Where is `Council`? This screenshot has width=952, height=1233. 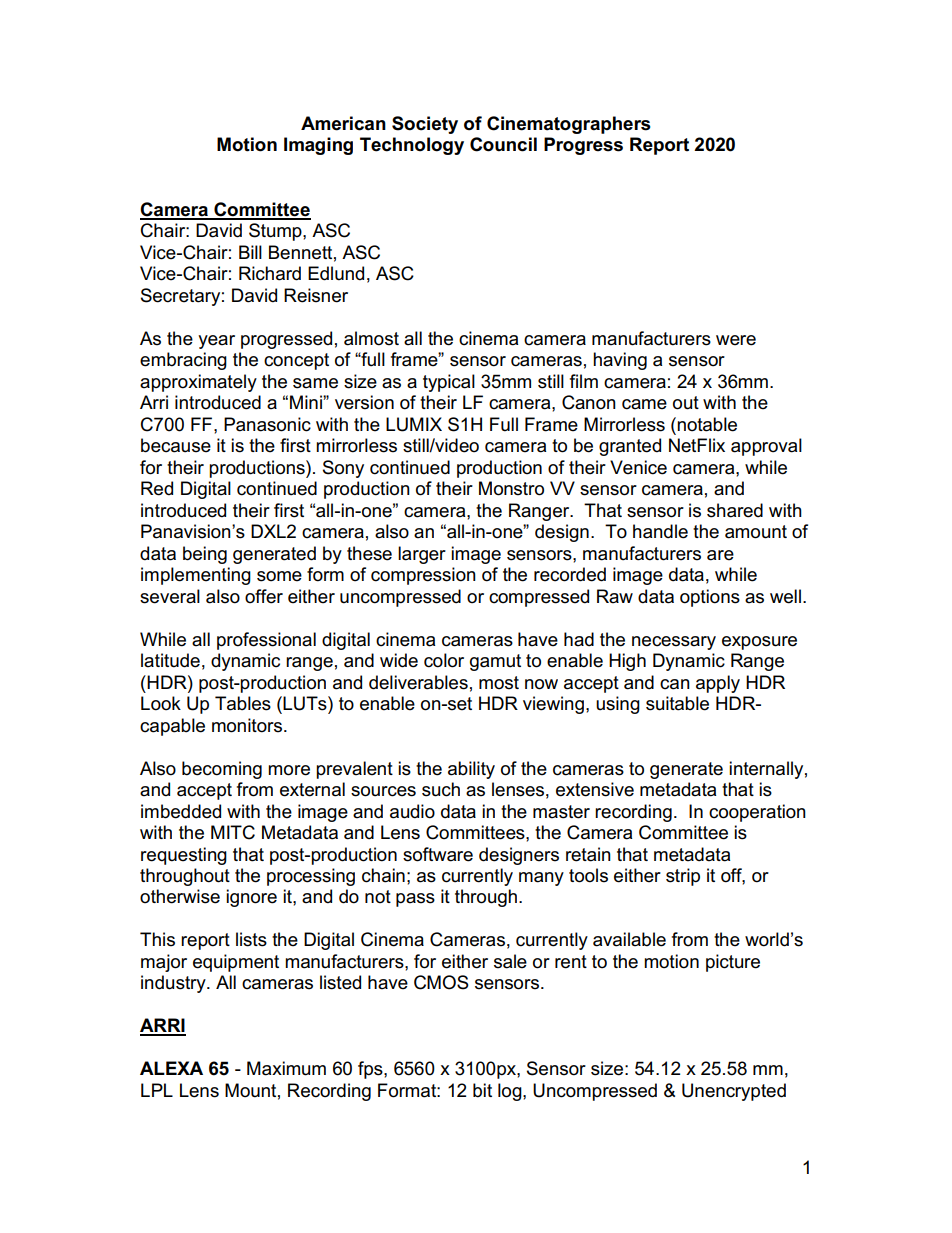
Council is located at coordinates (503, 144).
